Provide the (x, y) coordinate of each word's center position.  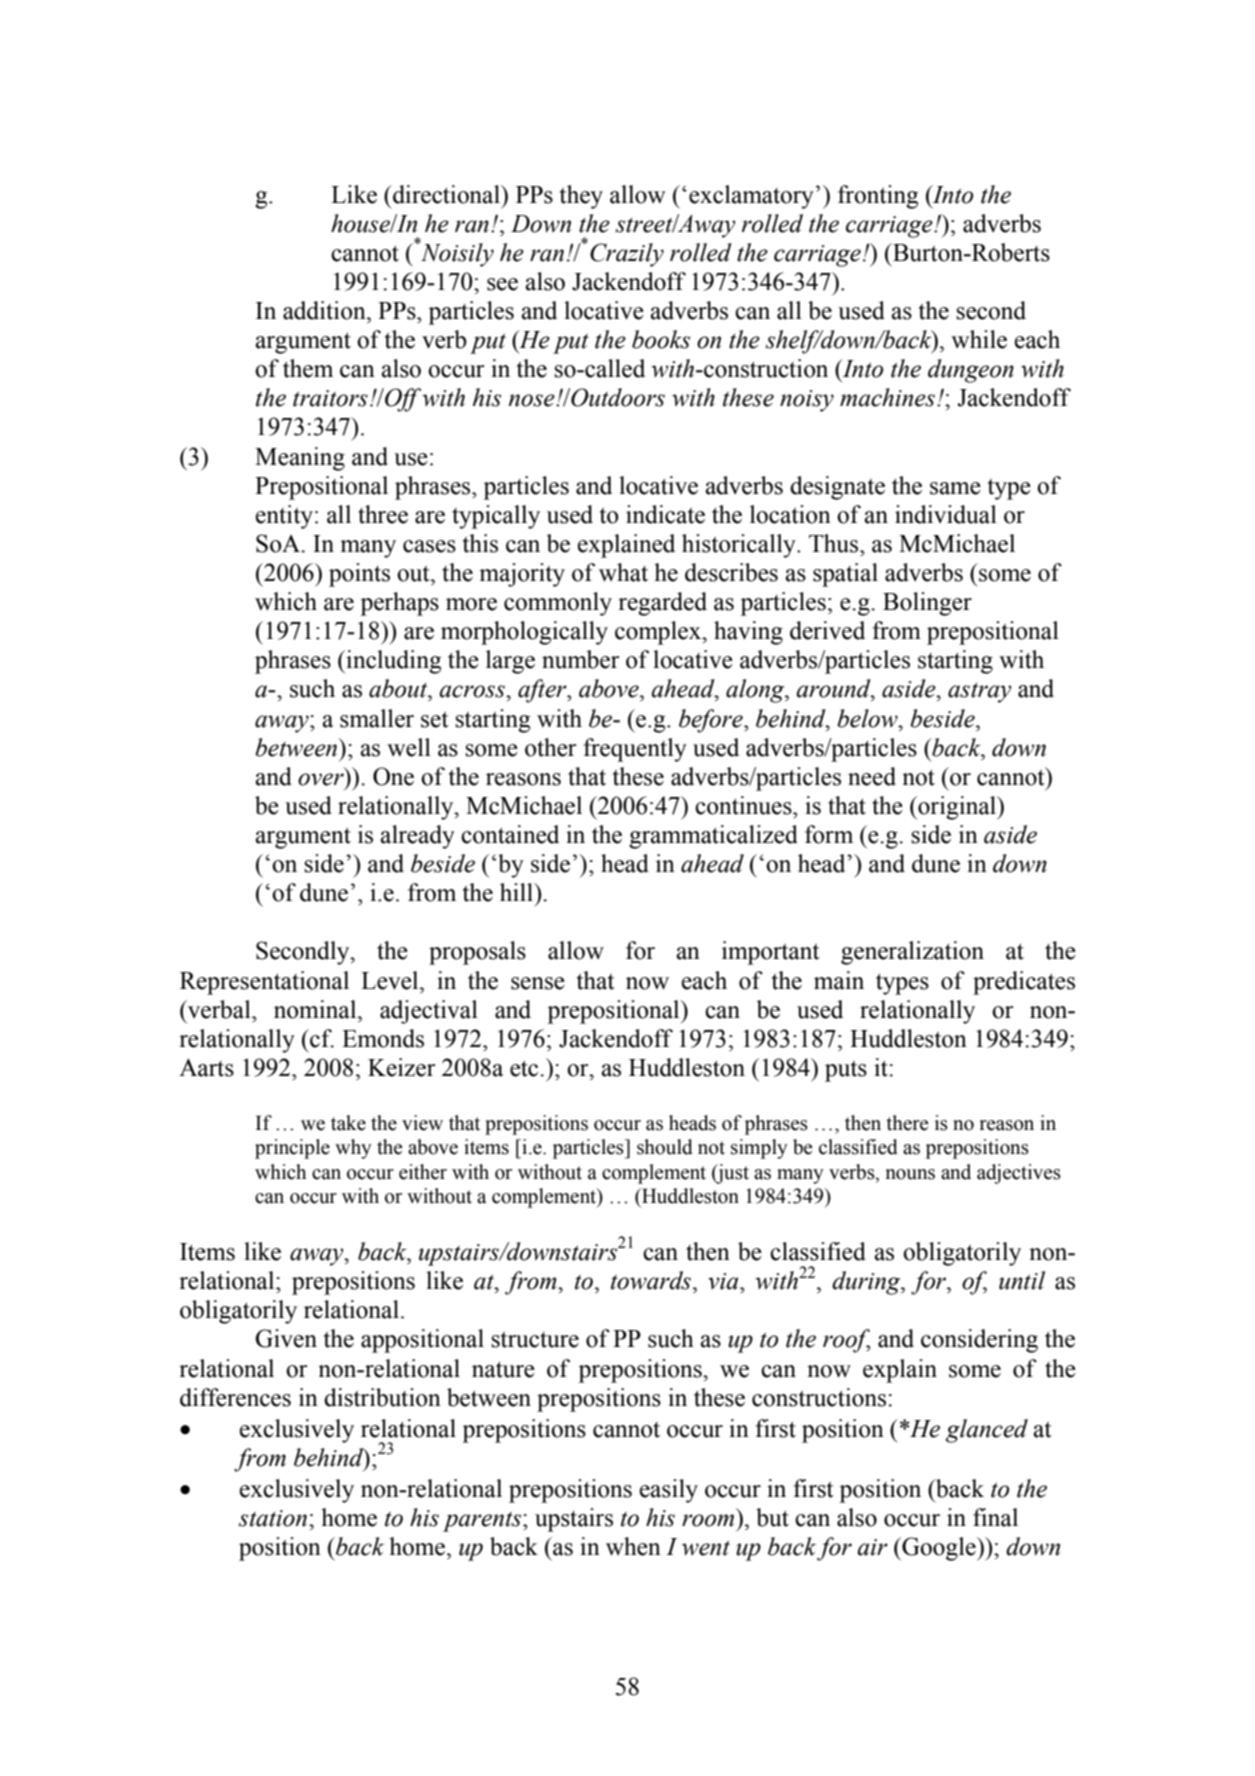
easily (669, 1491)
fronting (878, 197)
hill (518, 892)
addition (325, 310)
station (274, 1518)
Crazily (627, 255)
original (957, 808)
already (417, 837)
